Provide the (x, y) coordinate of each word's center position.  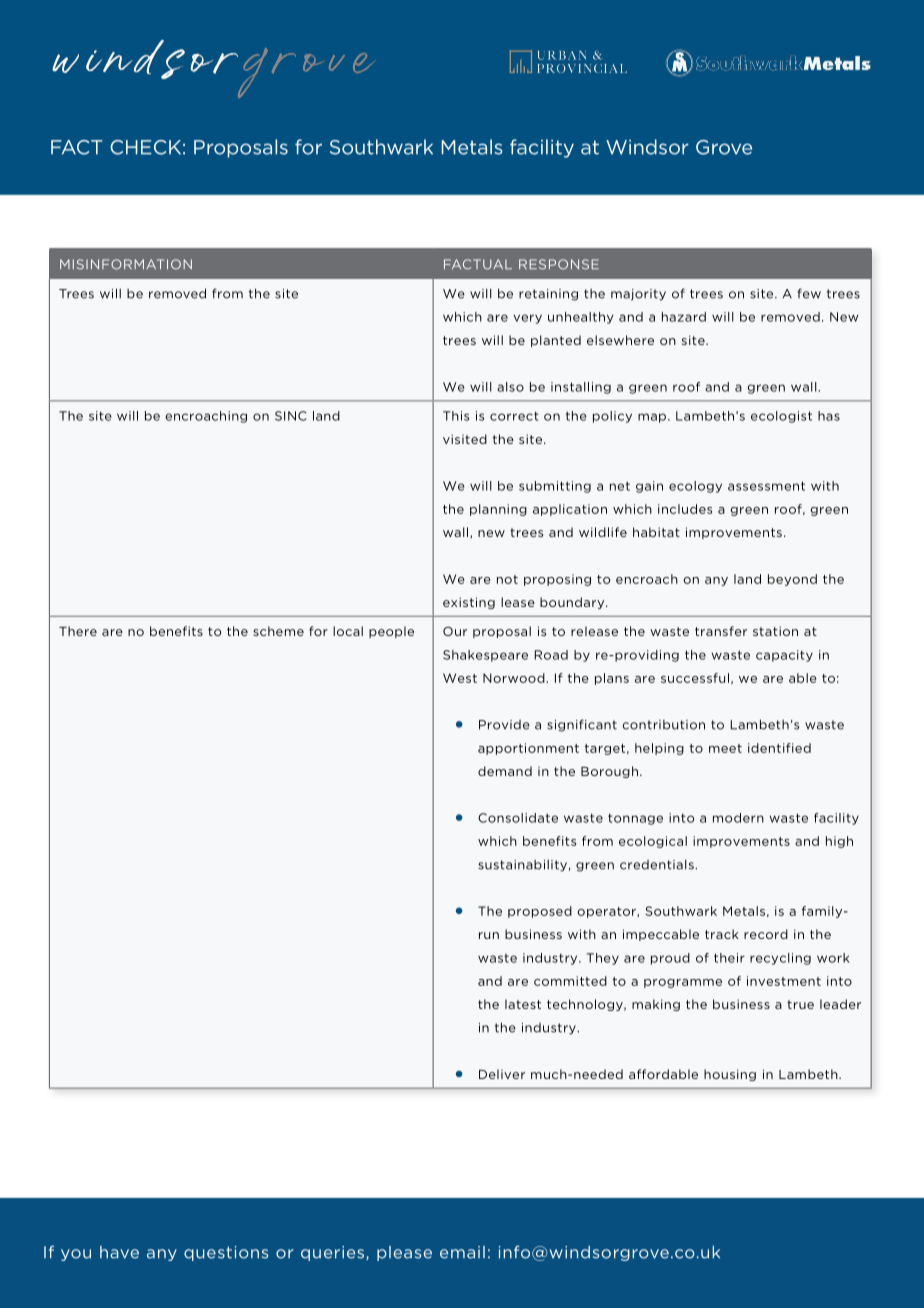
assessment (766, 486)
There (78, 631)
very (527, 319)
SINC (291, 416)
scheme (278, 631)
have (119, 1252)
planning (498, 510)
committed (570, 981)
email (462, 1252)
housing (730, 1075)
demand (505, 771)
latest (523, 1004)
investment (784, 981)
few (809, 293)
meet (725, 748)
